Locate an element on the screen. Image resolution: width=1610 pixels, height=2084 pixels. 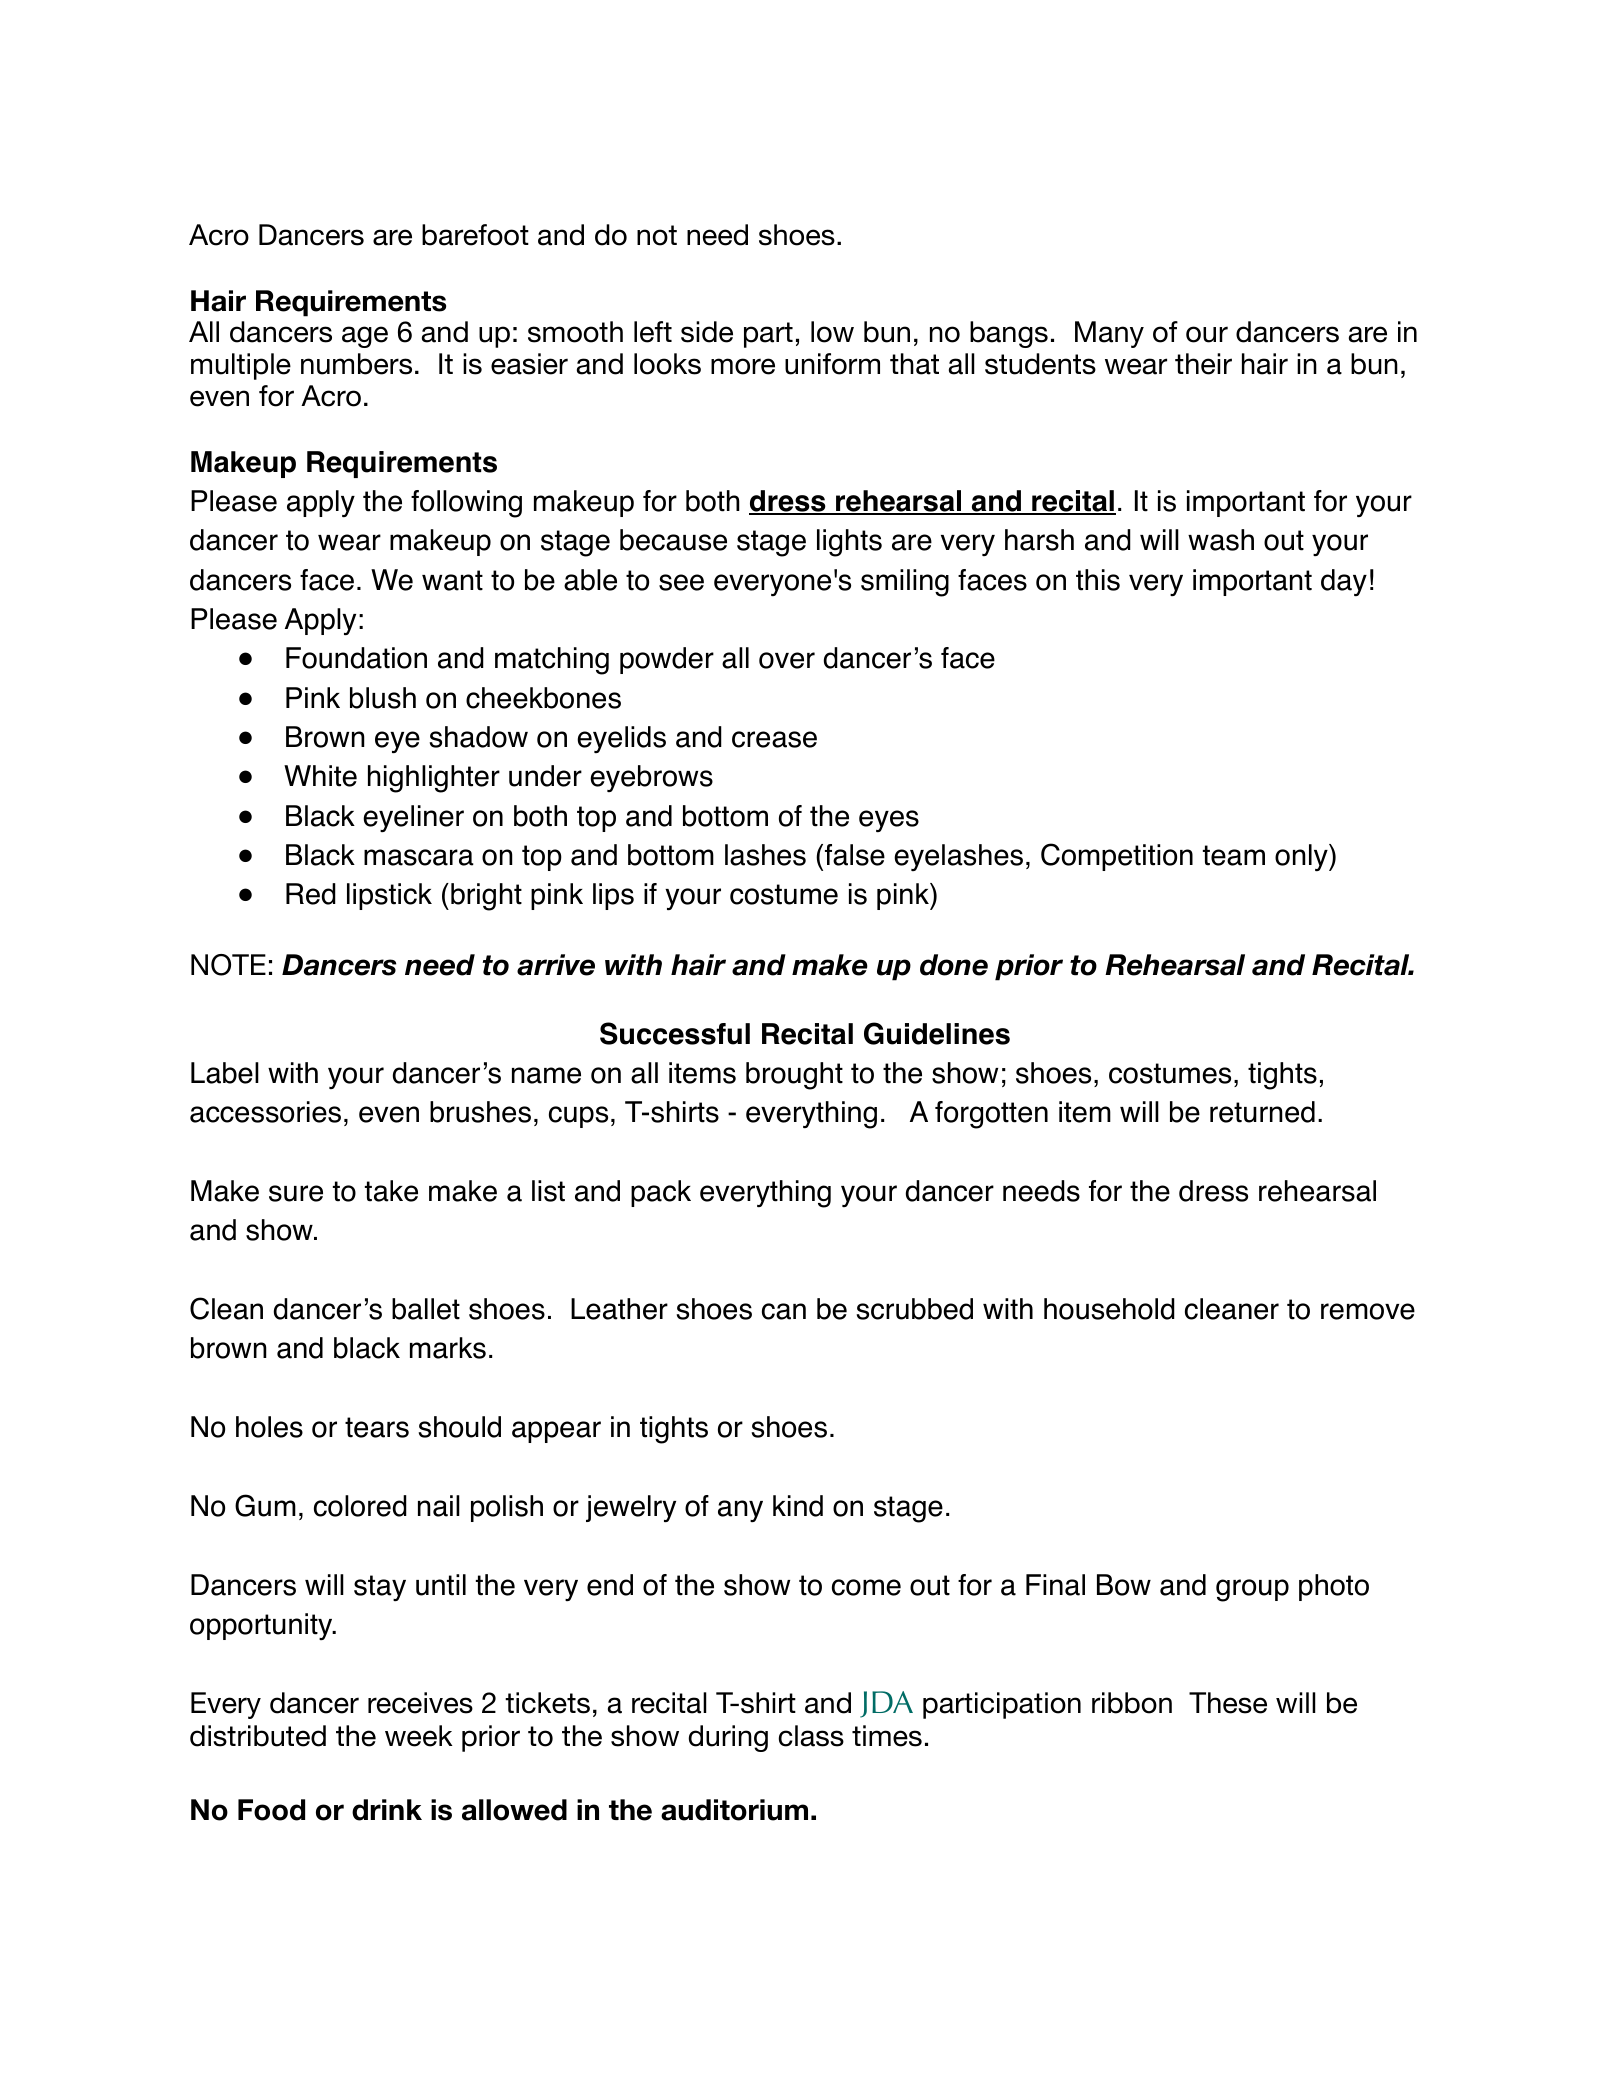
side is located at coordinates (707, 332).
